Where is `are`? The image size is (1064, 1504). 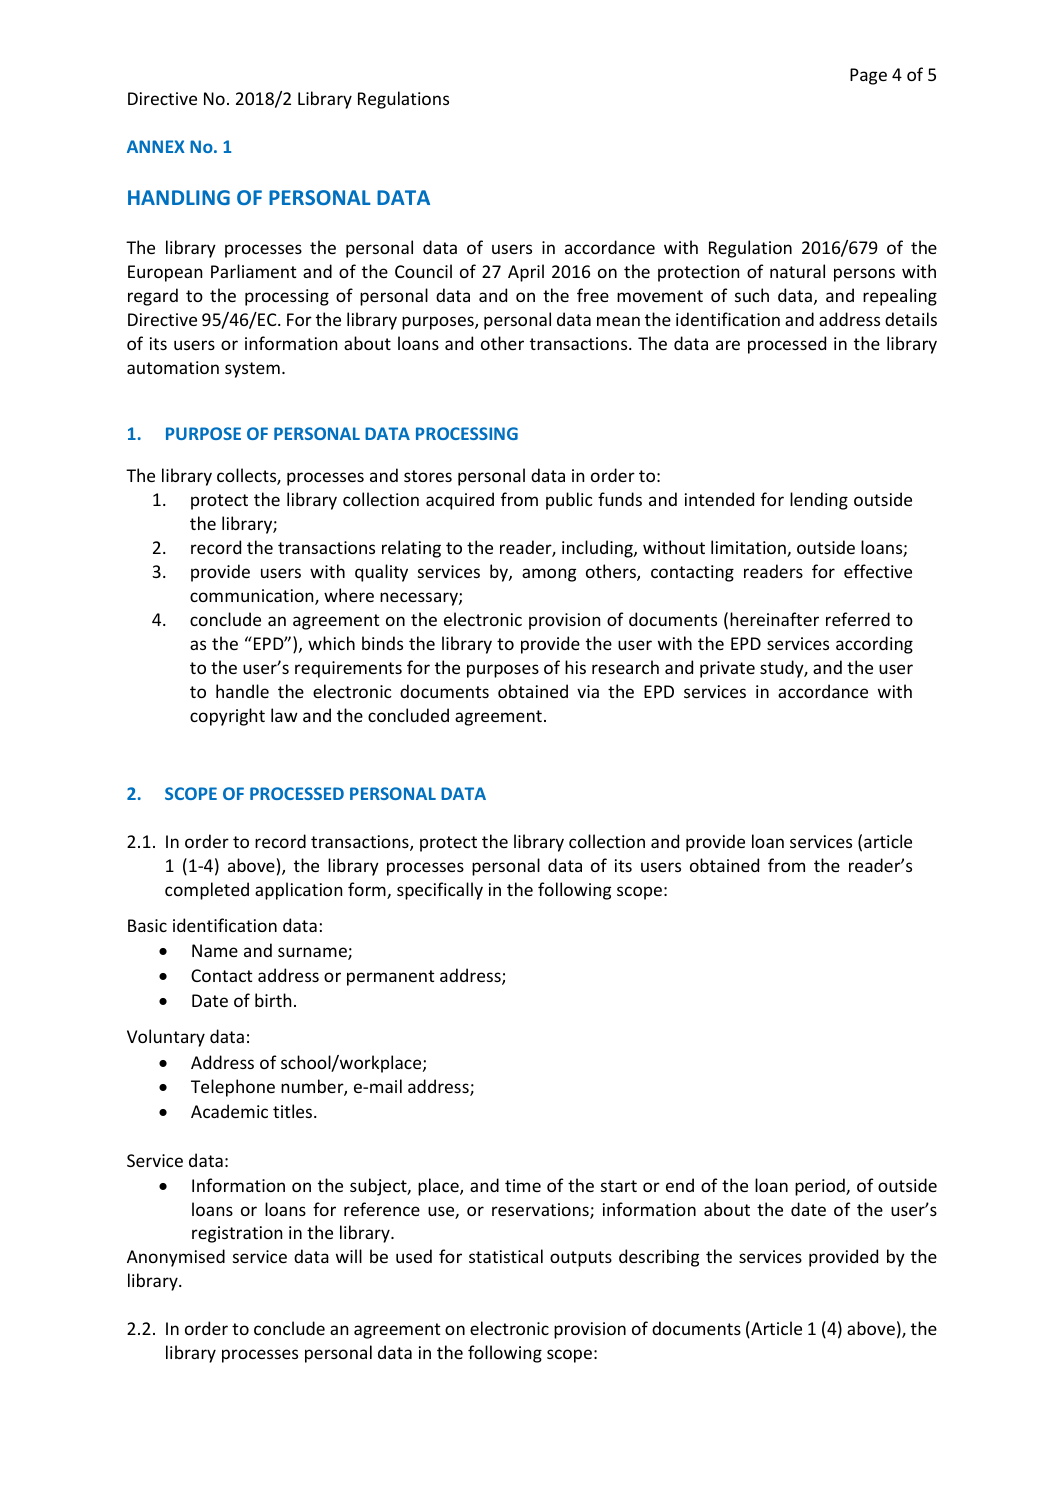
are is located at coordinates (728, 345).
